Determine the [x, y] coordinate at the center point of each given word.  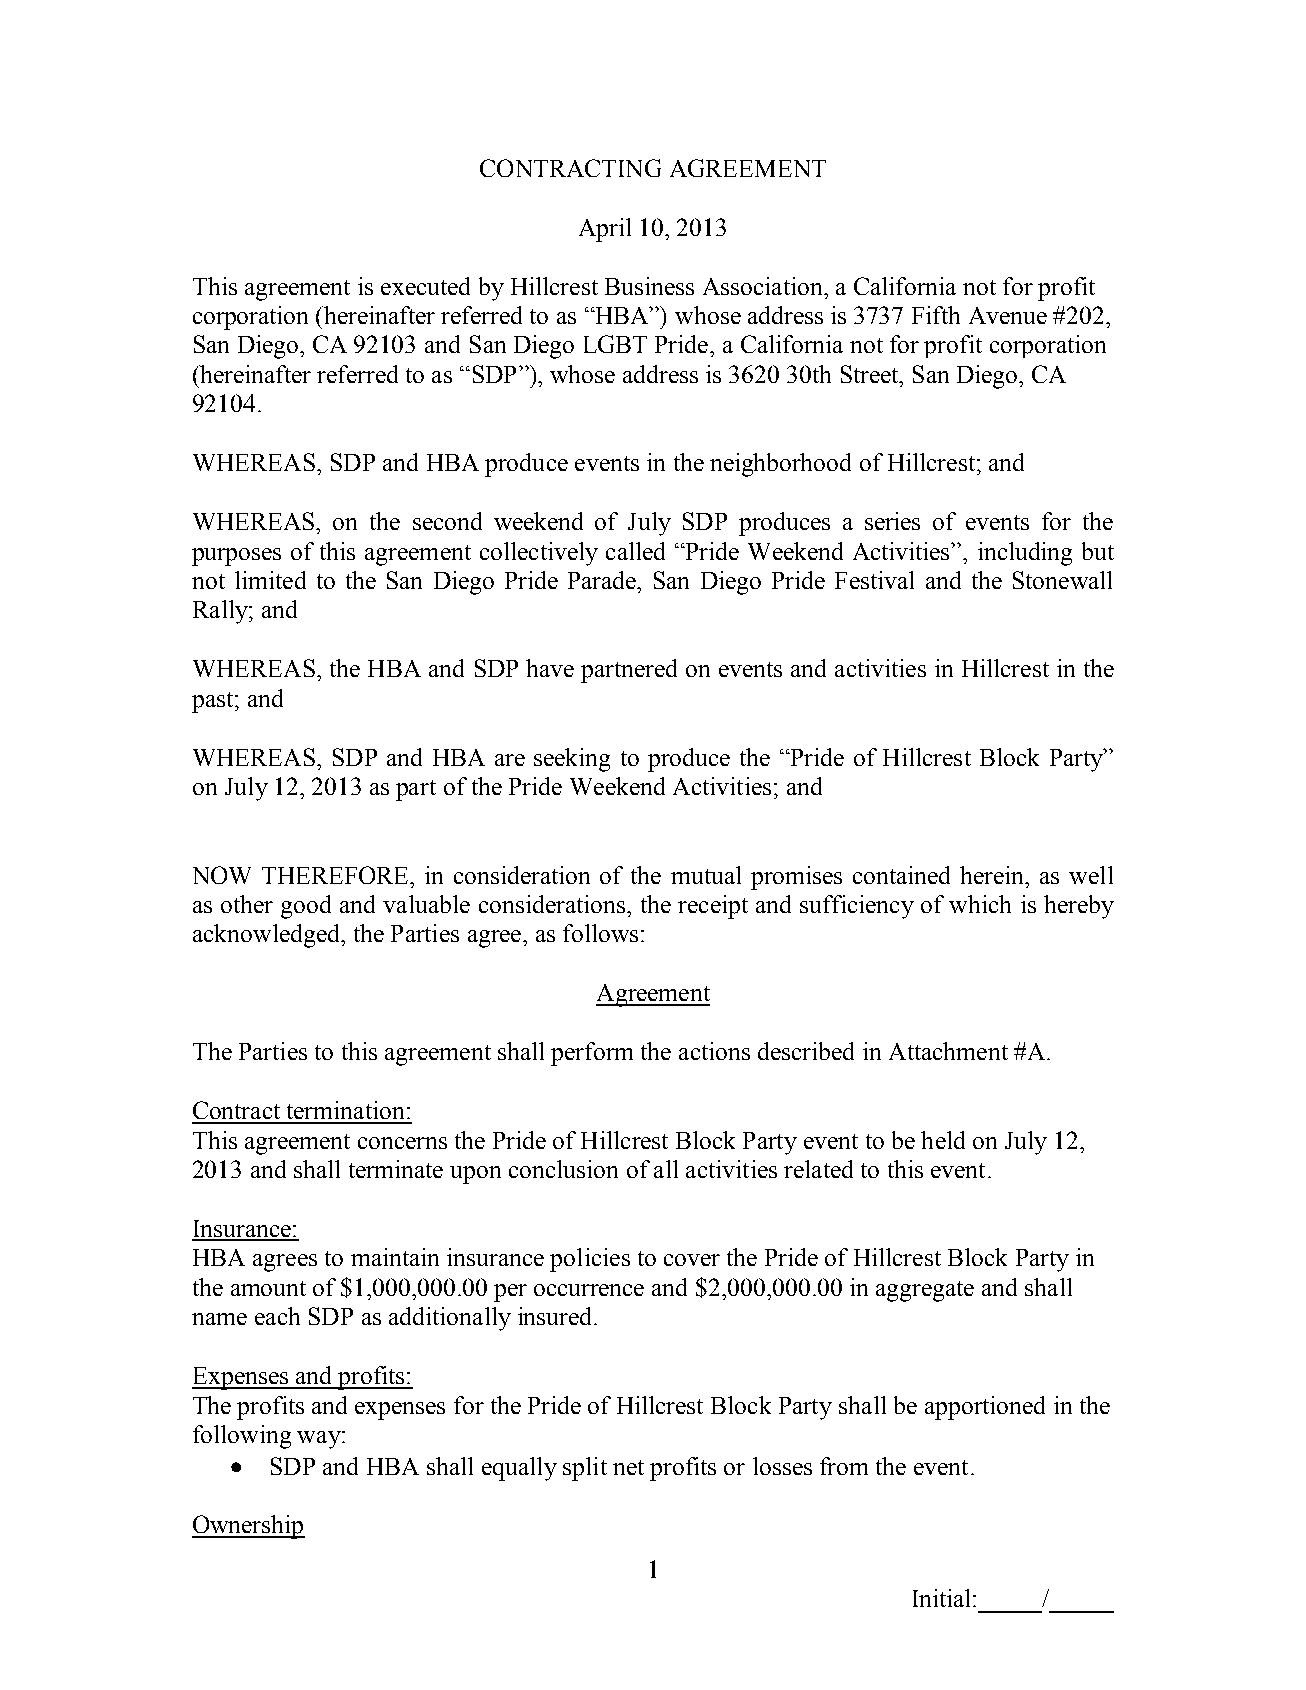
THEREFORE [337, 875]
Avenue [1008, 315]
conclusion [563, 1169]
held [943, 1140]
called [635, 551]
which [980, 904]
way [320, 1440]
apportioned [985, 1408]
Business [649, 286]
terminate [396, 1169]
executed [425, 286]
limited [270, 580]
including [1025, 554]
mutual [706, 875]
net [628, 1467]
